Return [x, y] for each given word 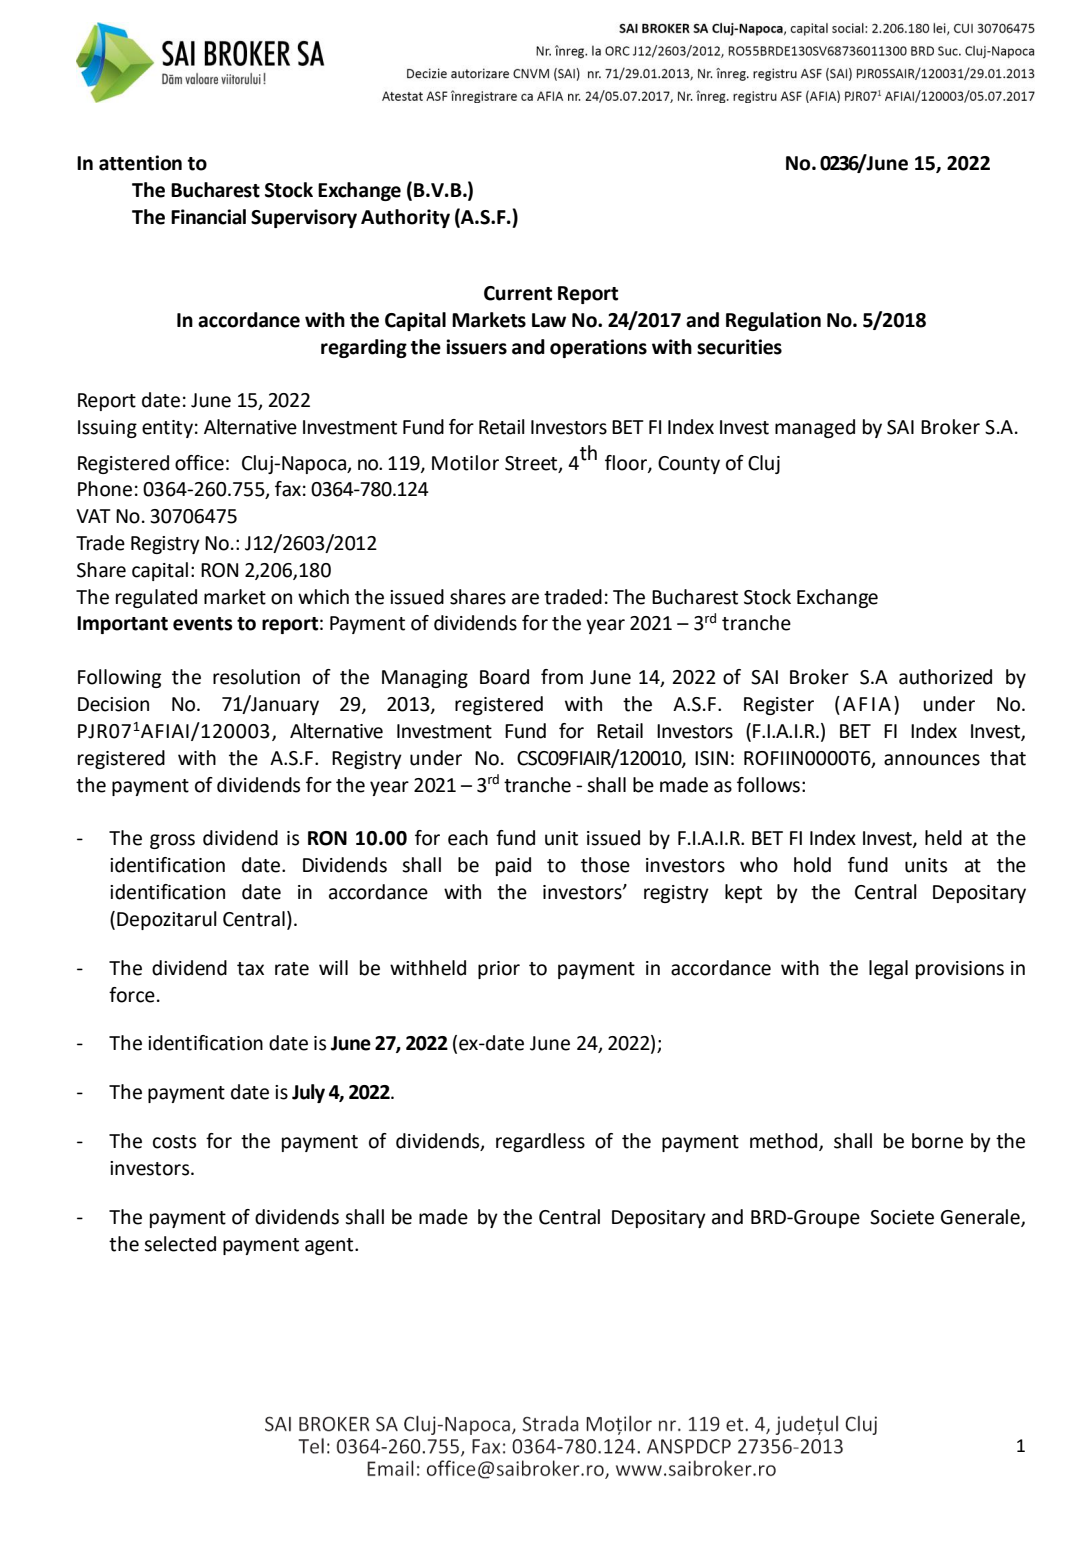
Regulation [773, 321]
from [562, 677]
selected [180, 1244]
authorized [945, 677]
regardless [540, 1142]
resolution [256, 677]
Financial [208, 217]
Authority [405, 218]
